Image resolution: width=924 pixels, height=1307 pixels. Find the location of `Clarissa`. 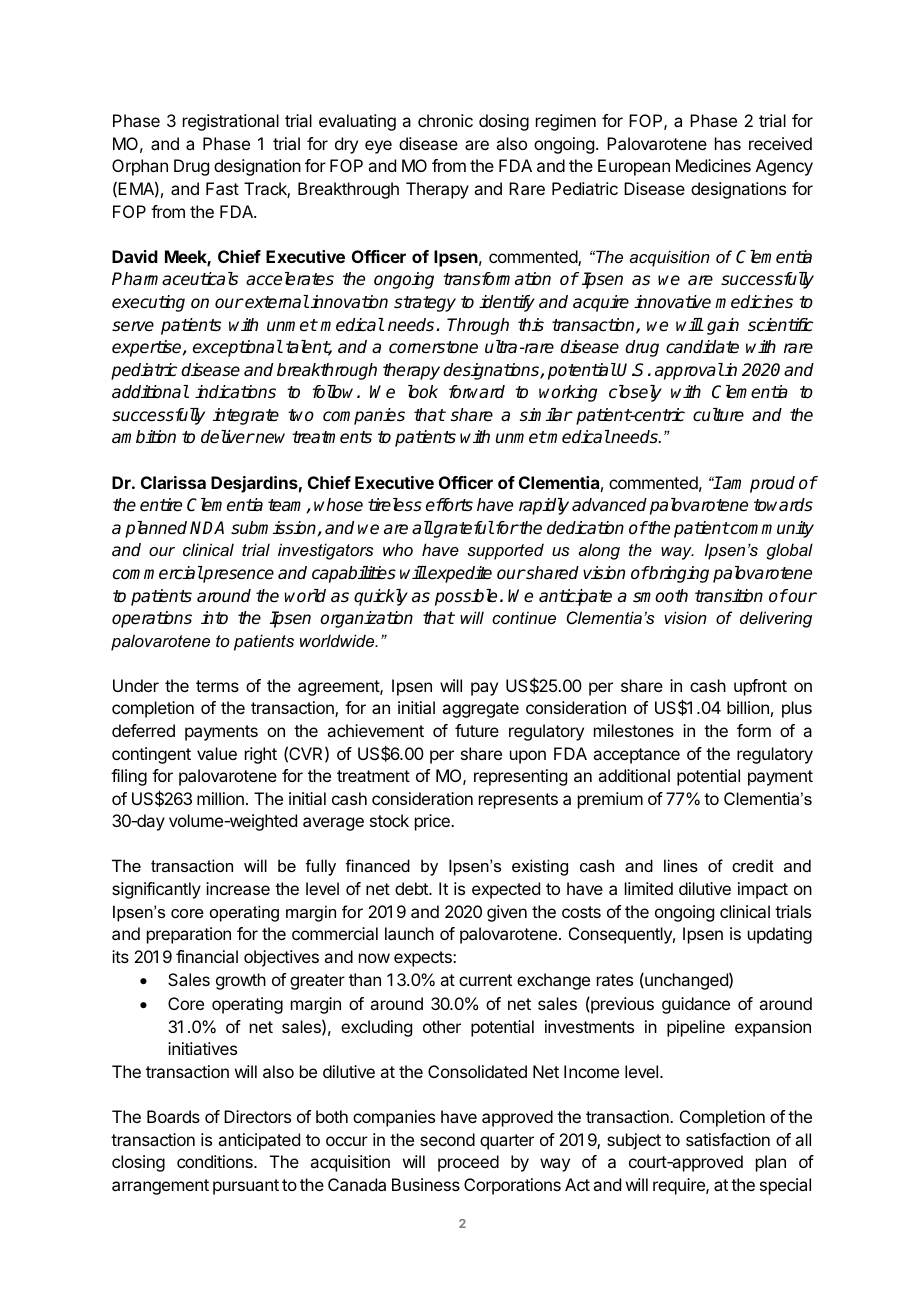

Clarissa is located at coordinates (173, 482).
